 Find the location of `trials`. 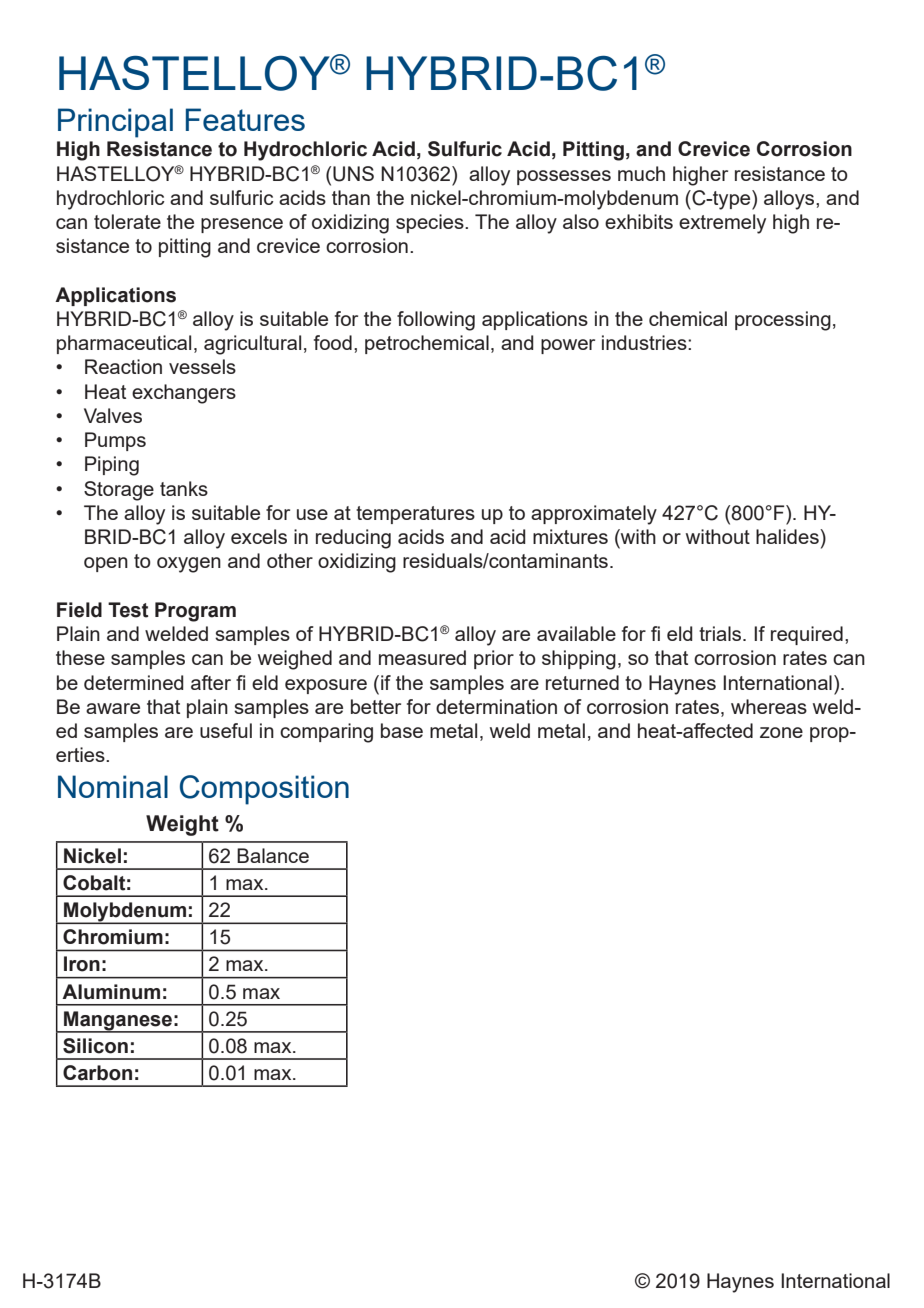

trials is located at coordinates (721, 633).
